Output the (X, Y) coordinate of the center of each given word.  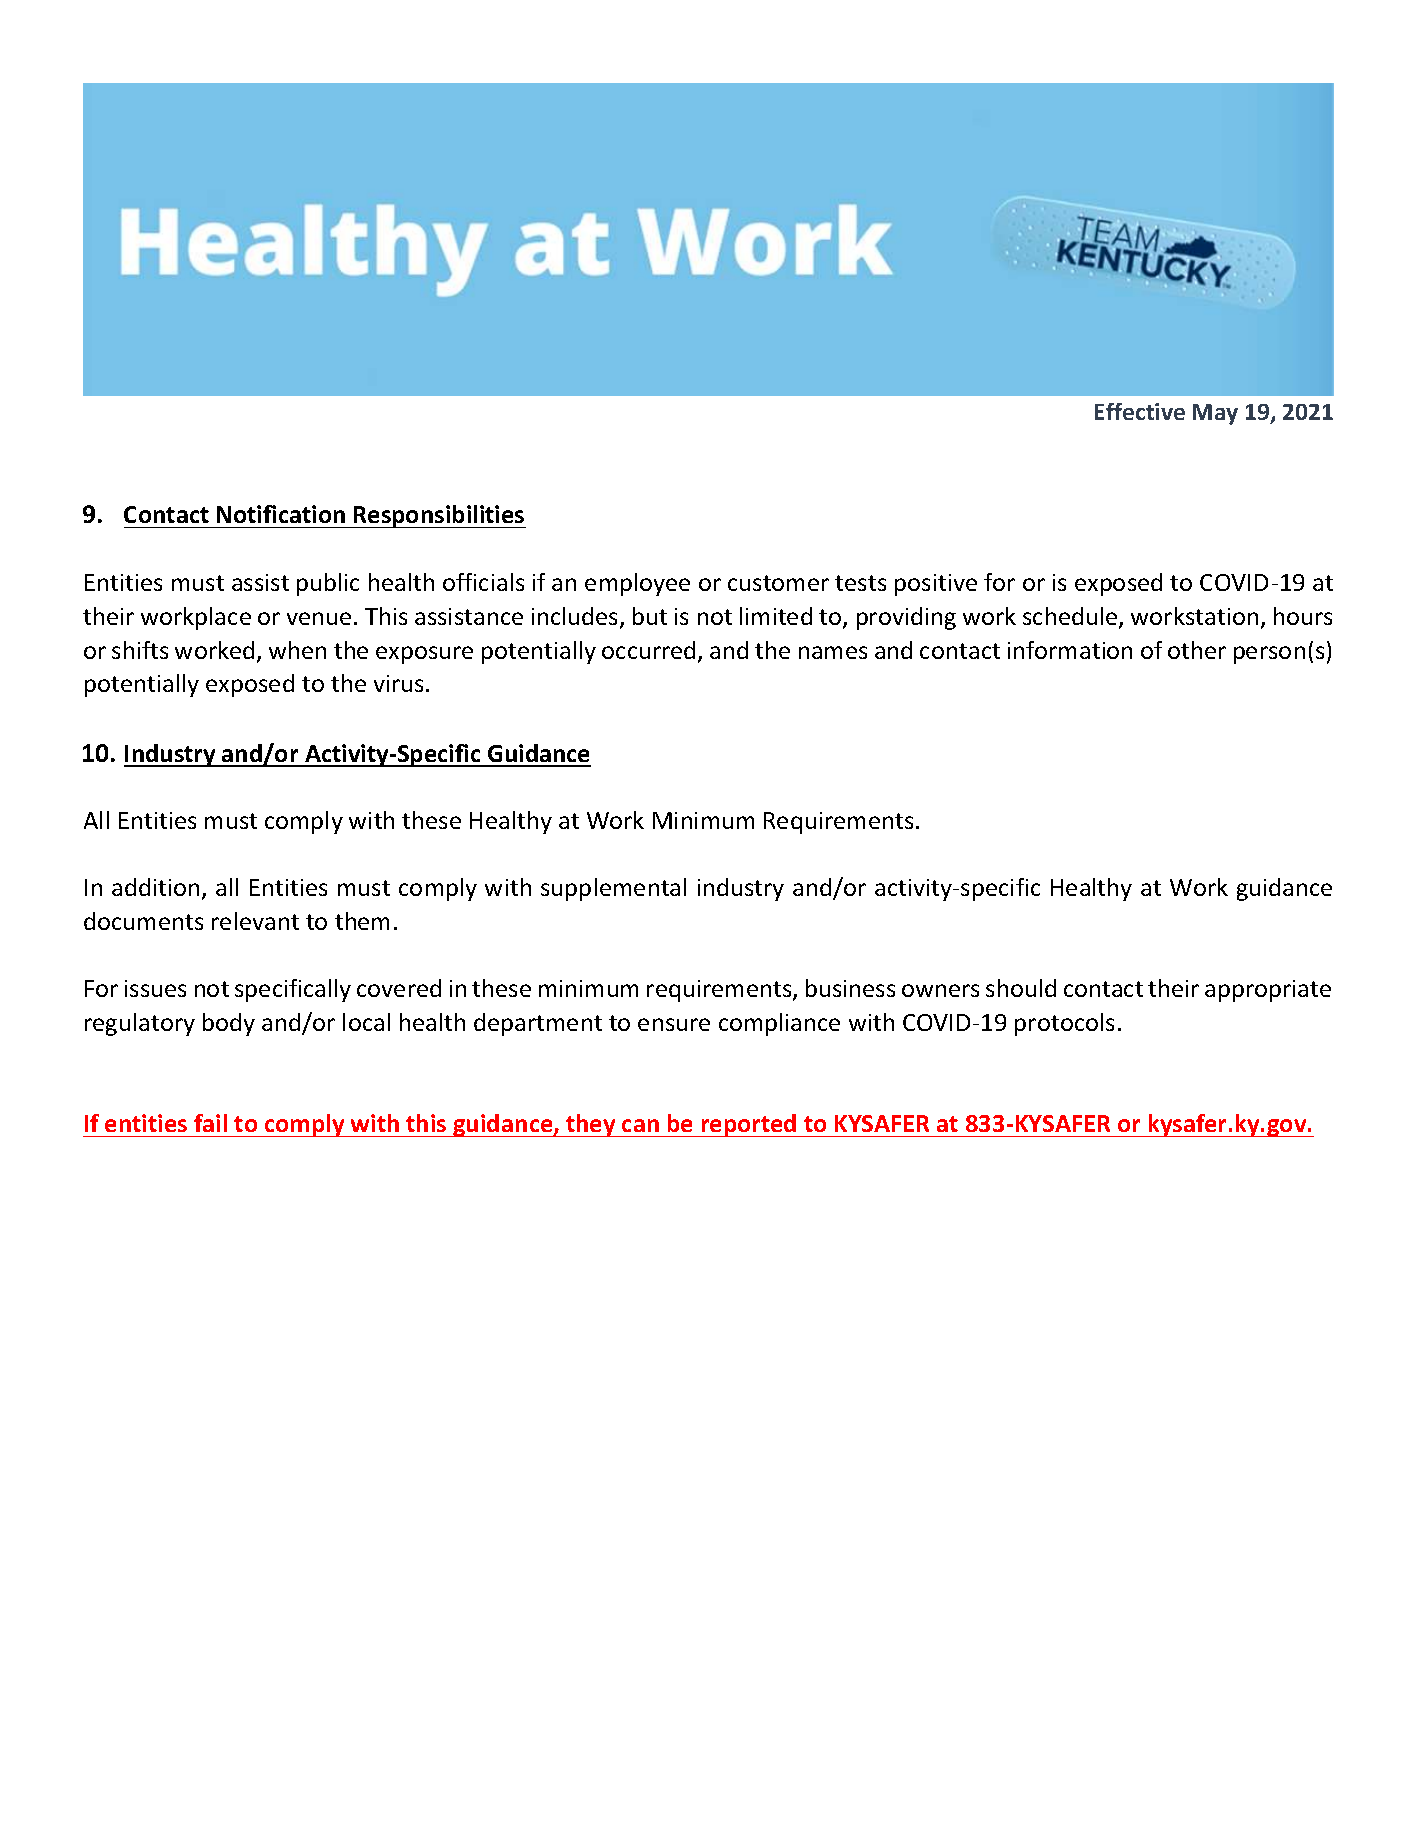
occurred (648, 650)
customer (778, 583)
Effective (1140, 411)
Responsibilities (439, 516)
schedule (1071, 617)
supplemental (613, 889)
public (328, 584)
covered (399, 988)
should (1021, 988)
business (850, 988)
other (1197, 650)
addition (155, 887)
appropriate (1268, 991)
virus (398, 683)
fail (210, 1123)
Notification (281, 514)
